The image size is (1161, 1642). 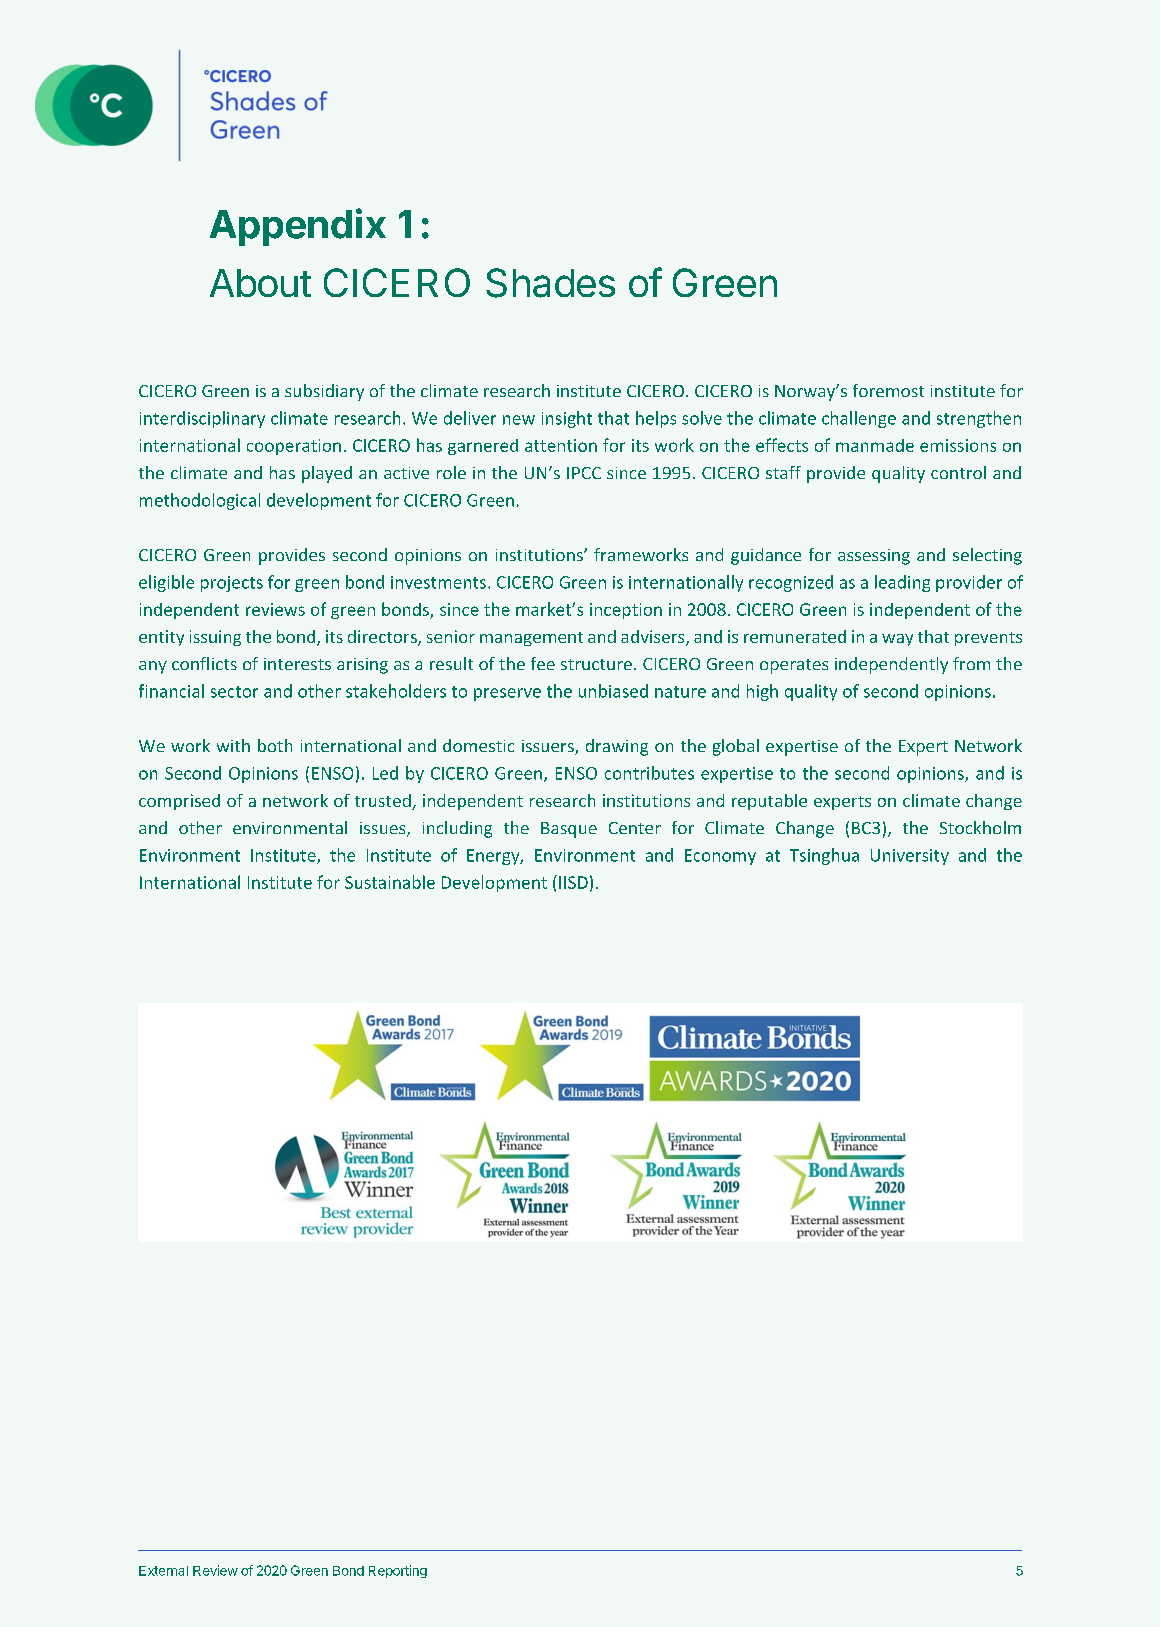 I want to click on Reporting, so click(x=398, y=1571).
